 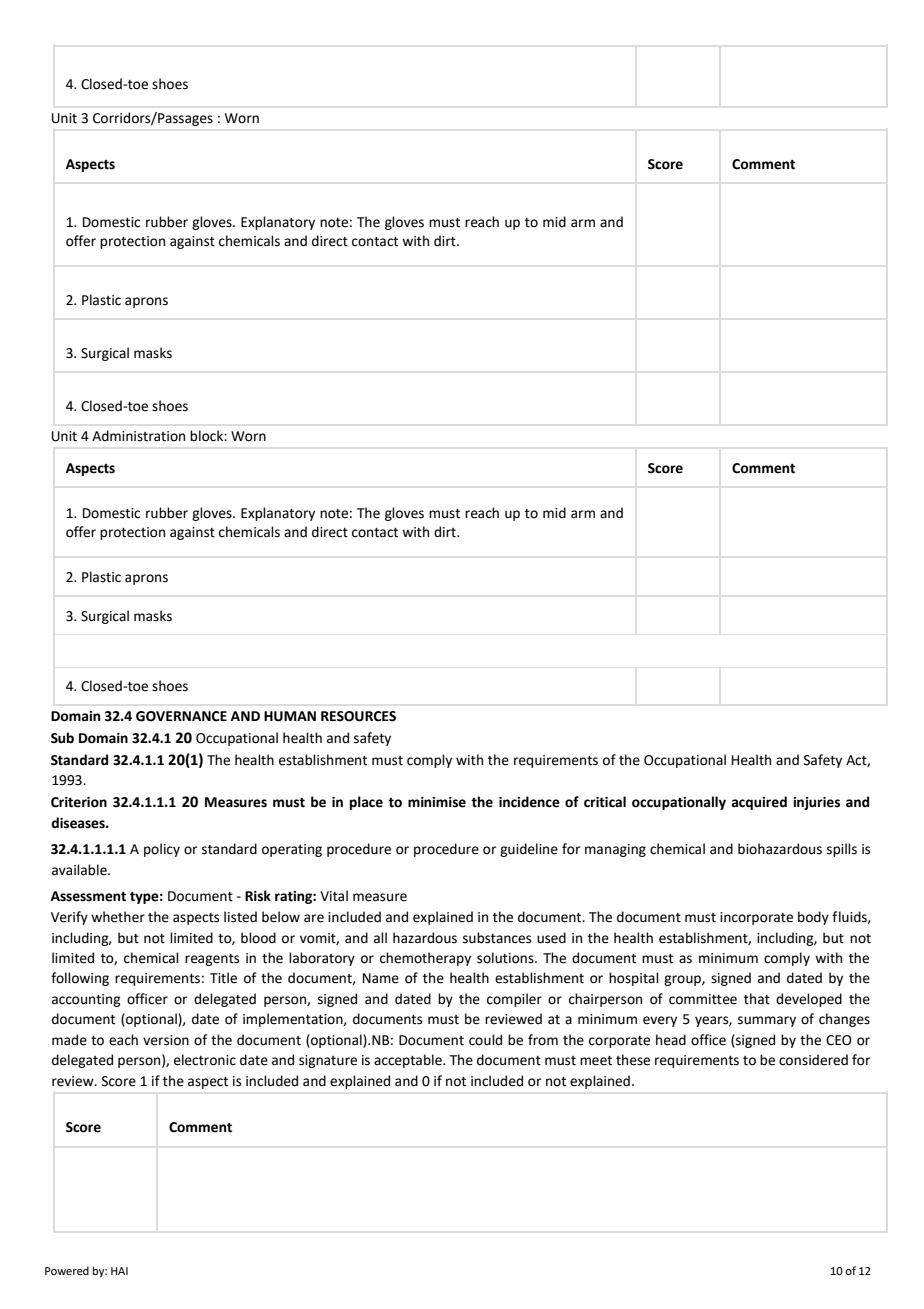 What do you see at coordinates (358, 716) in the screenshot?
I see `RESOURCES` at bounding box center [358, 716].
